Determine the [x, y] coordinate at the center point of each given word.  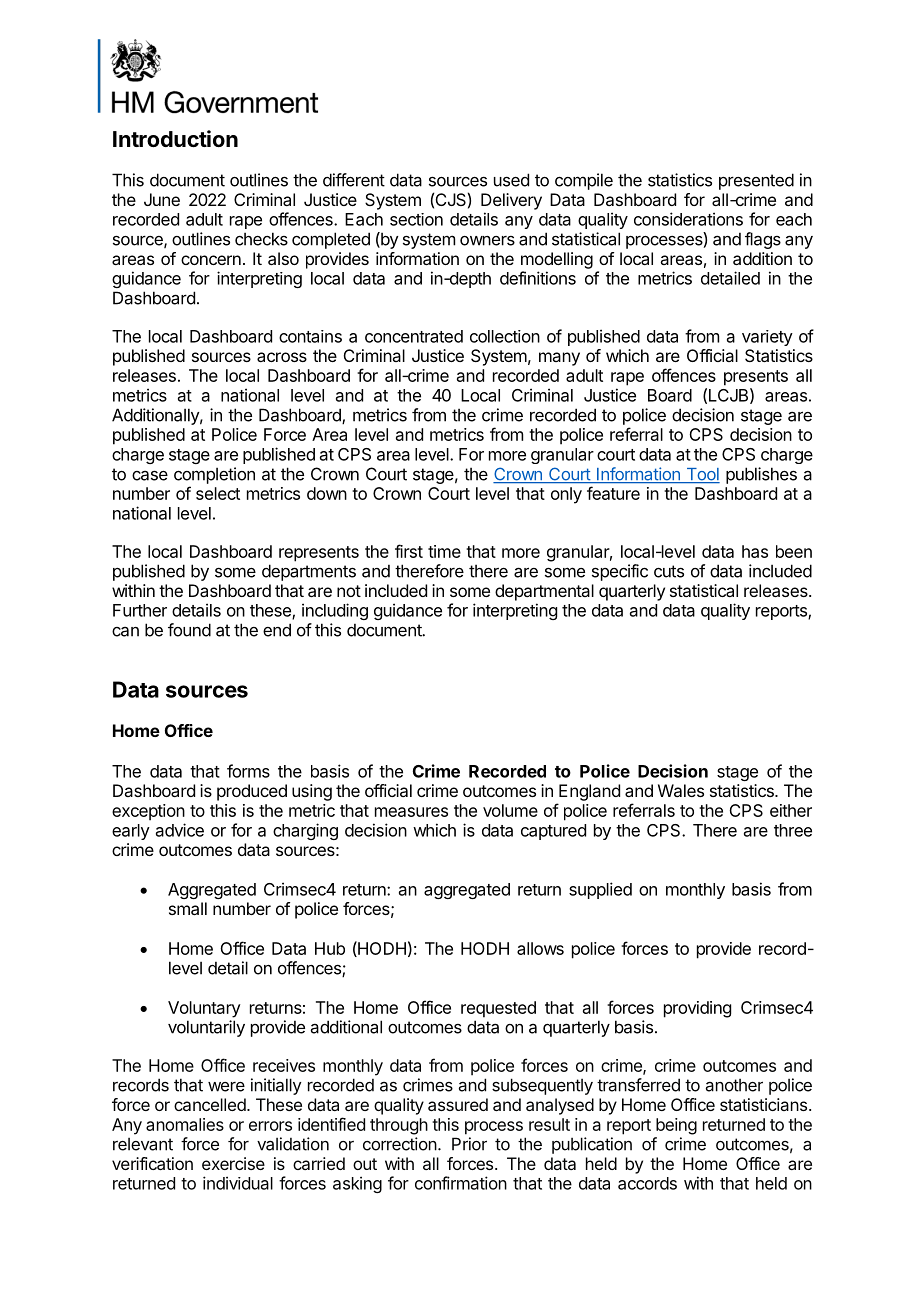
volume [510, 810]
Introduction [175, 139]
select [218, 493]
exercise [233, 1163]
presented [756, 181]
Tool [702, 475]
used [511, 180]
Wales [681, 790]
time [444, 551]
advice [180, 830]
